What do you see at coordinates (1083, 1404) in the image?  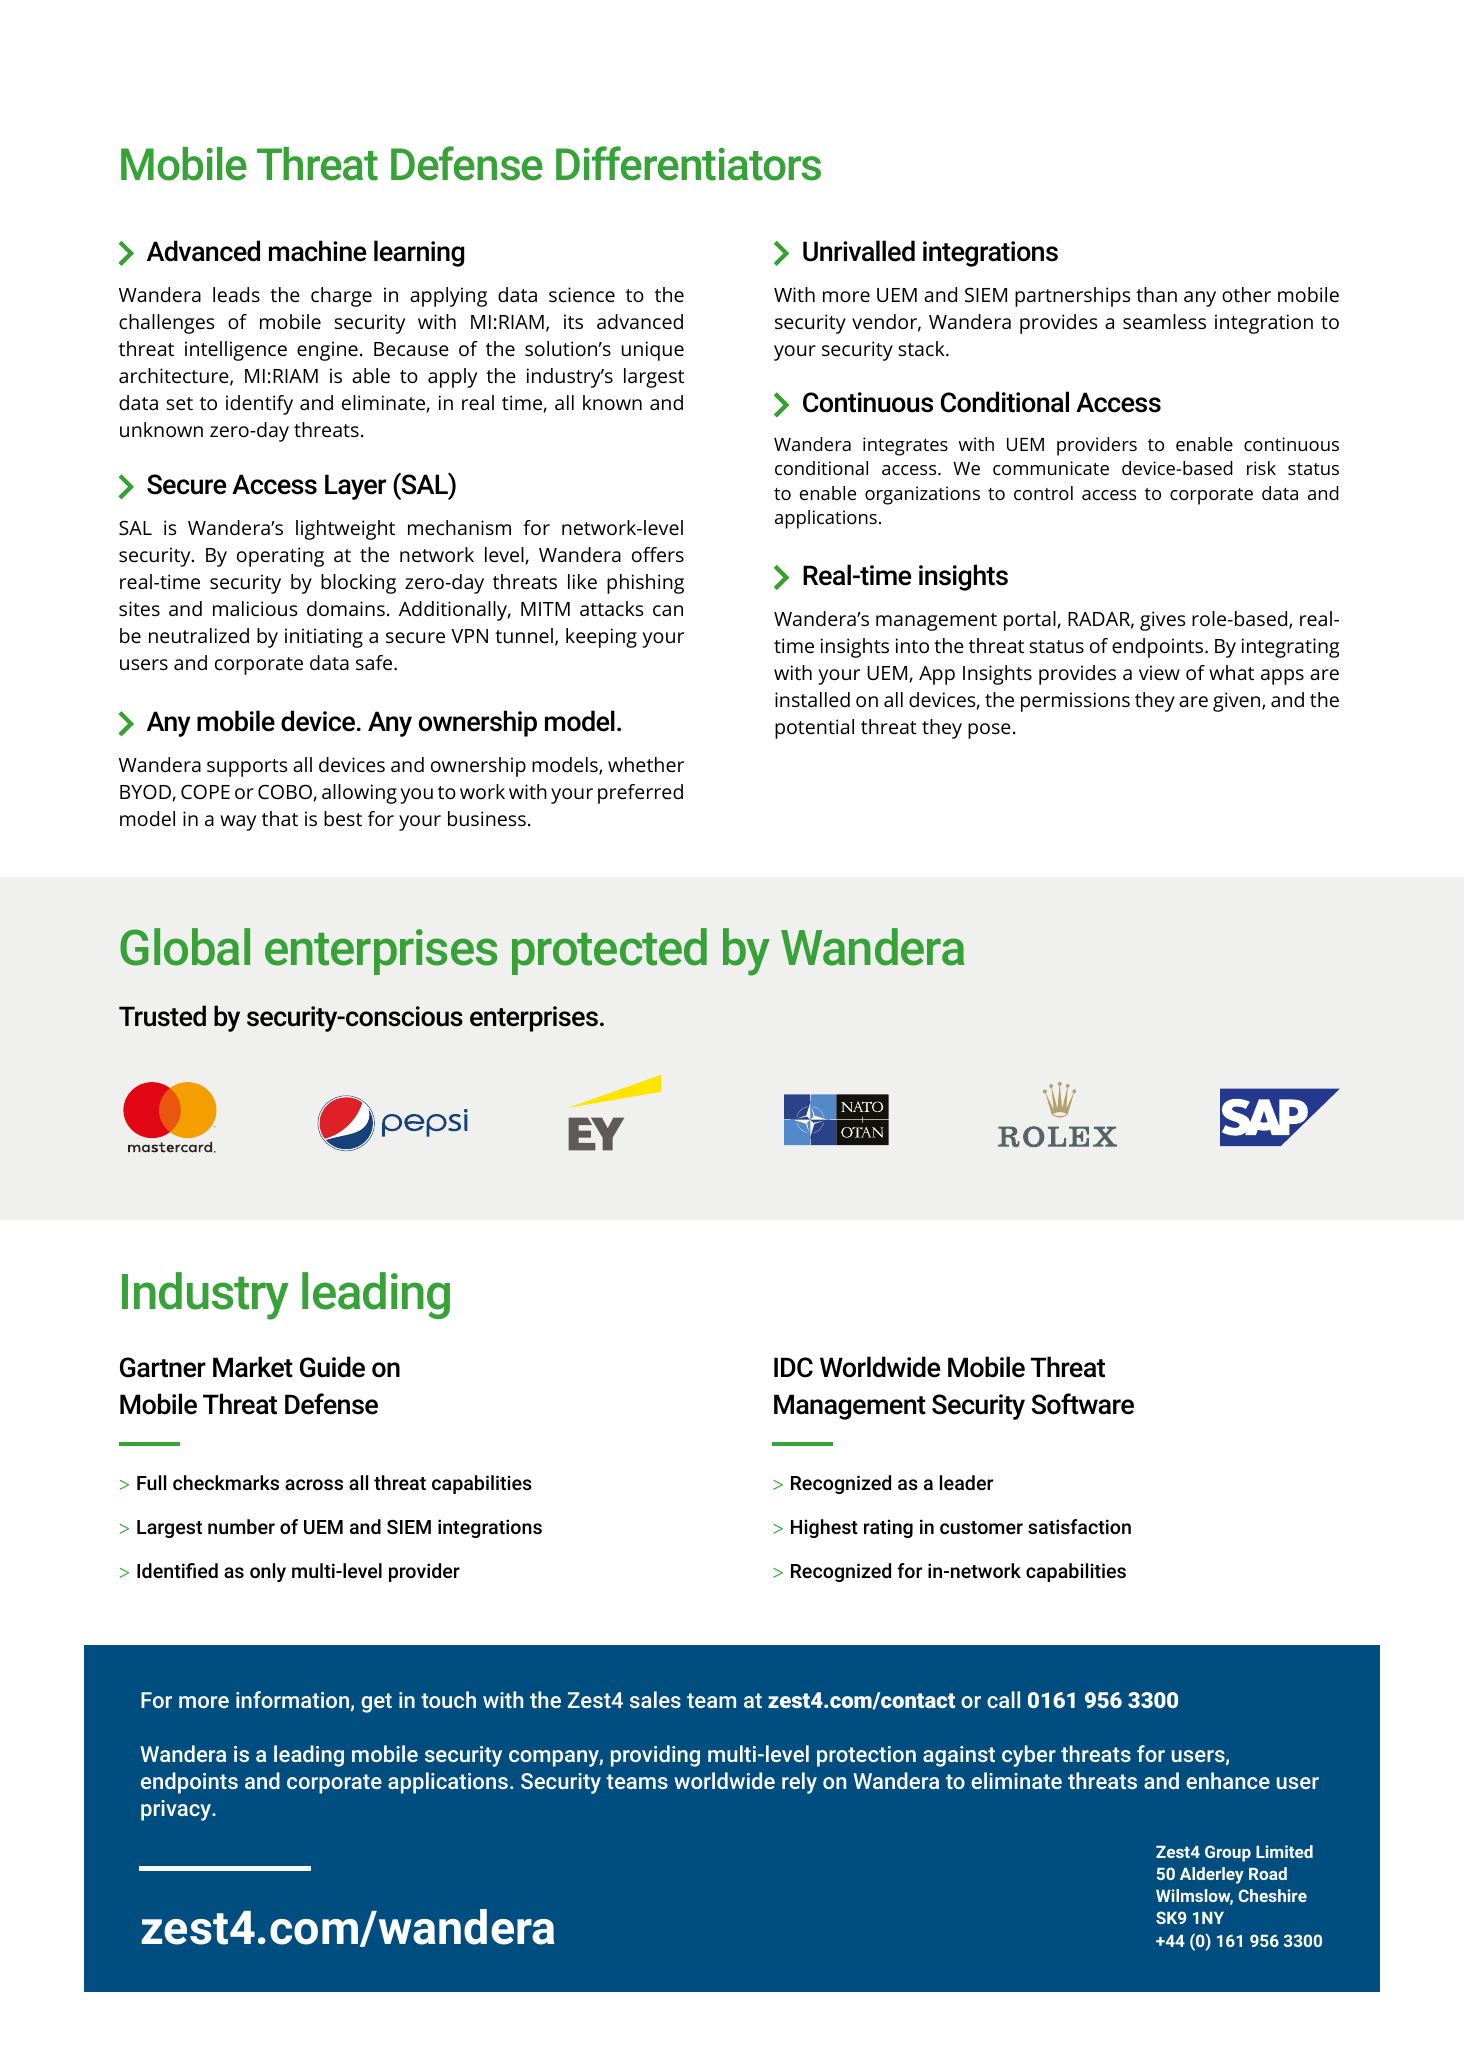 I see `Software` at bounding box center [1083, 1404].
